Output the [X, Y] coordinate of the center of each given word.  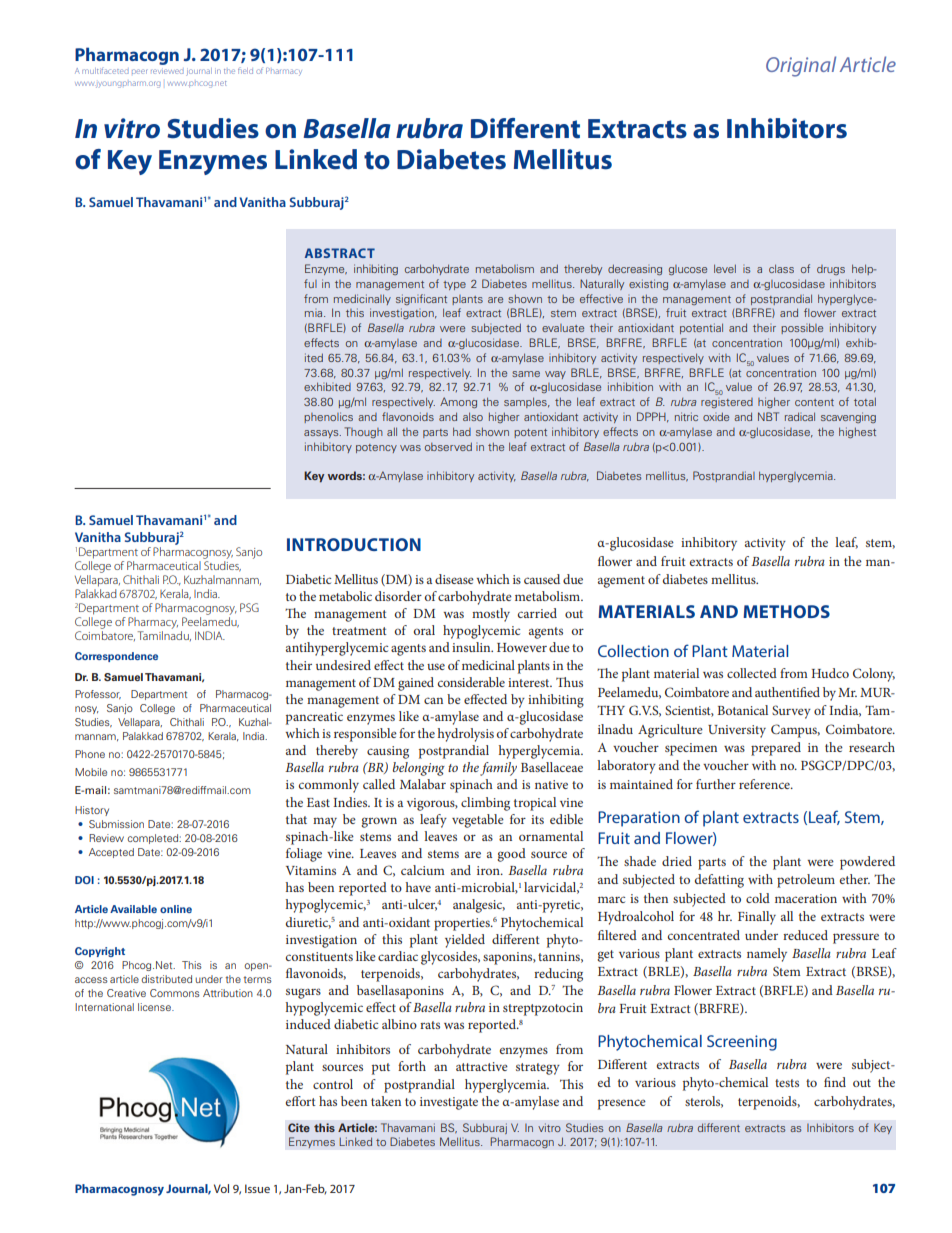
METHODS [786, 611]
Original [801, 66]
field [245, 70]
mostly [491, 615]
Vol [221, 1188]
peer [139, 71]
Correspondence [116, 657]
